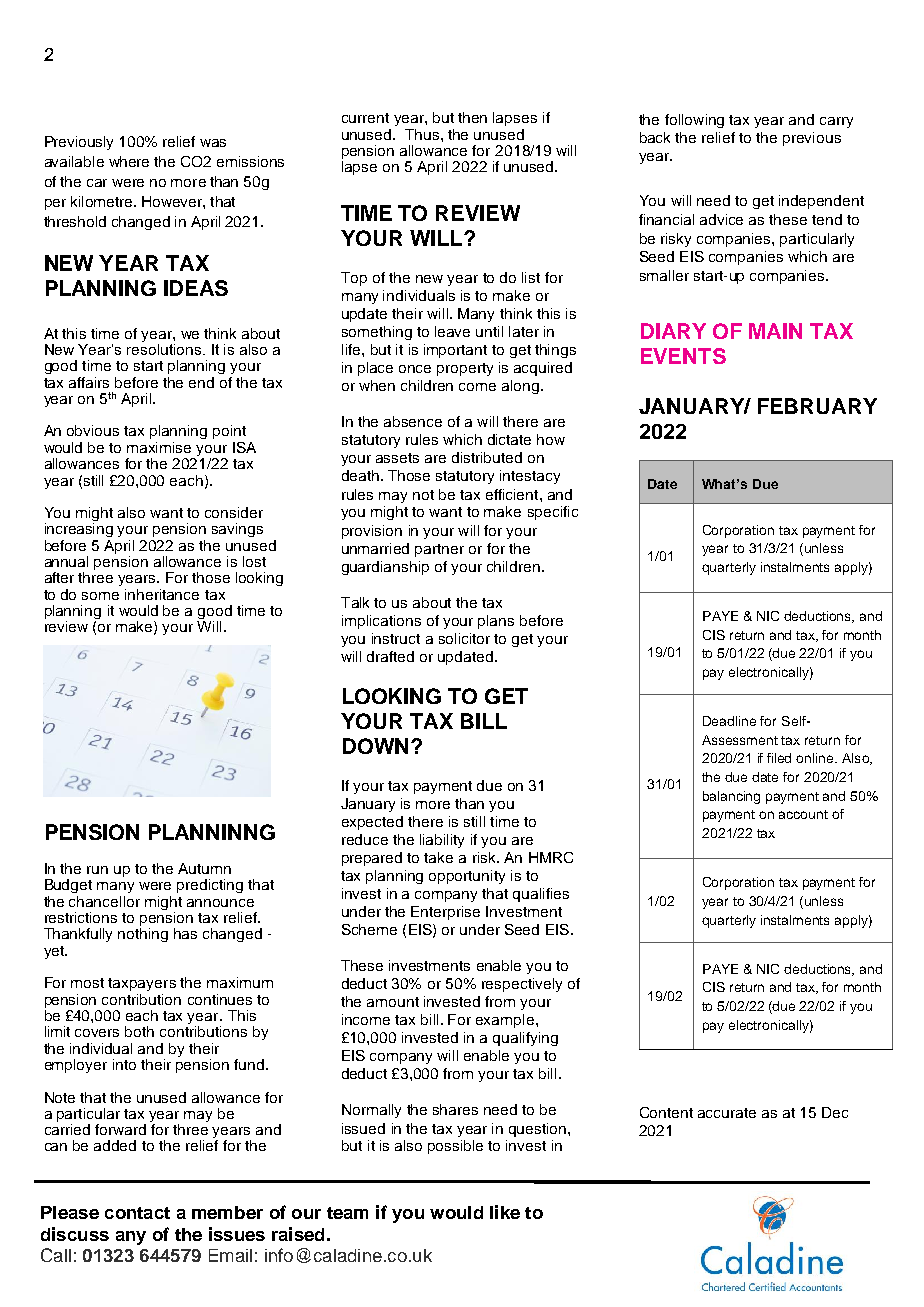  Describe the element at coordinates (694, 121) in the document. I see `following` at that location.
